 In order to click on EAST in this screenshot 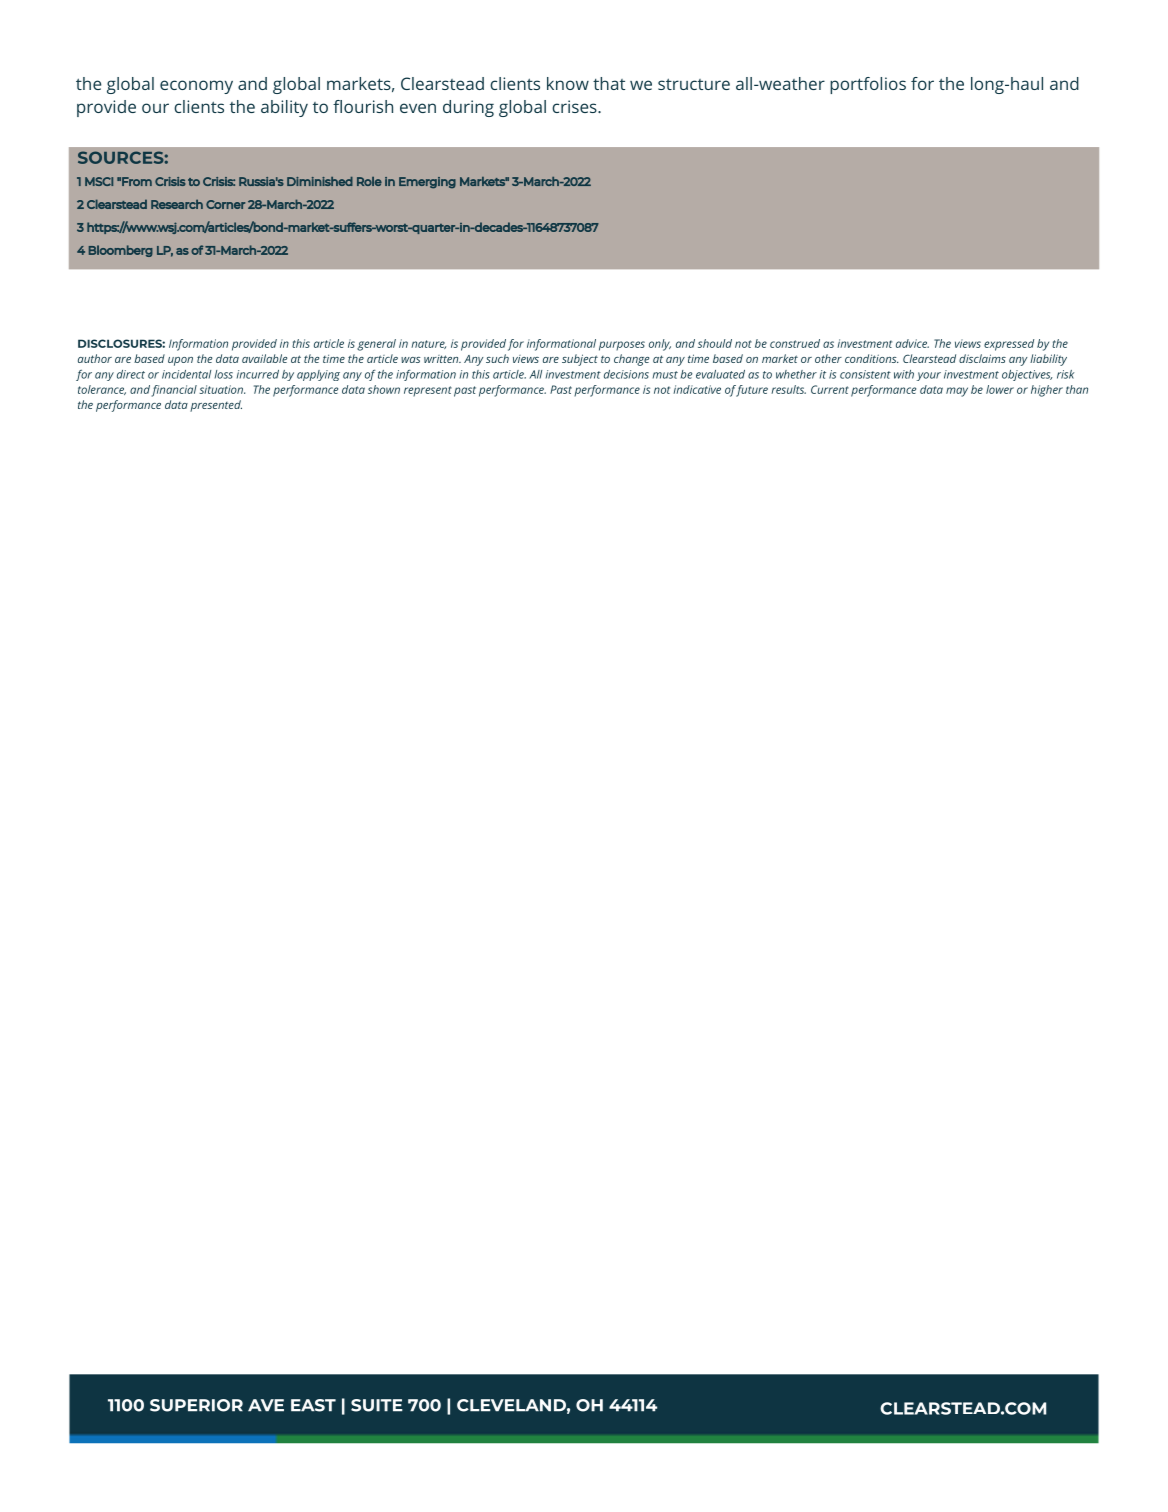, I will do `click(313, 1405)`.
